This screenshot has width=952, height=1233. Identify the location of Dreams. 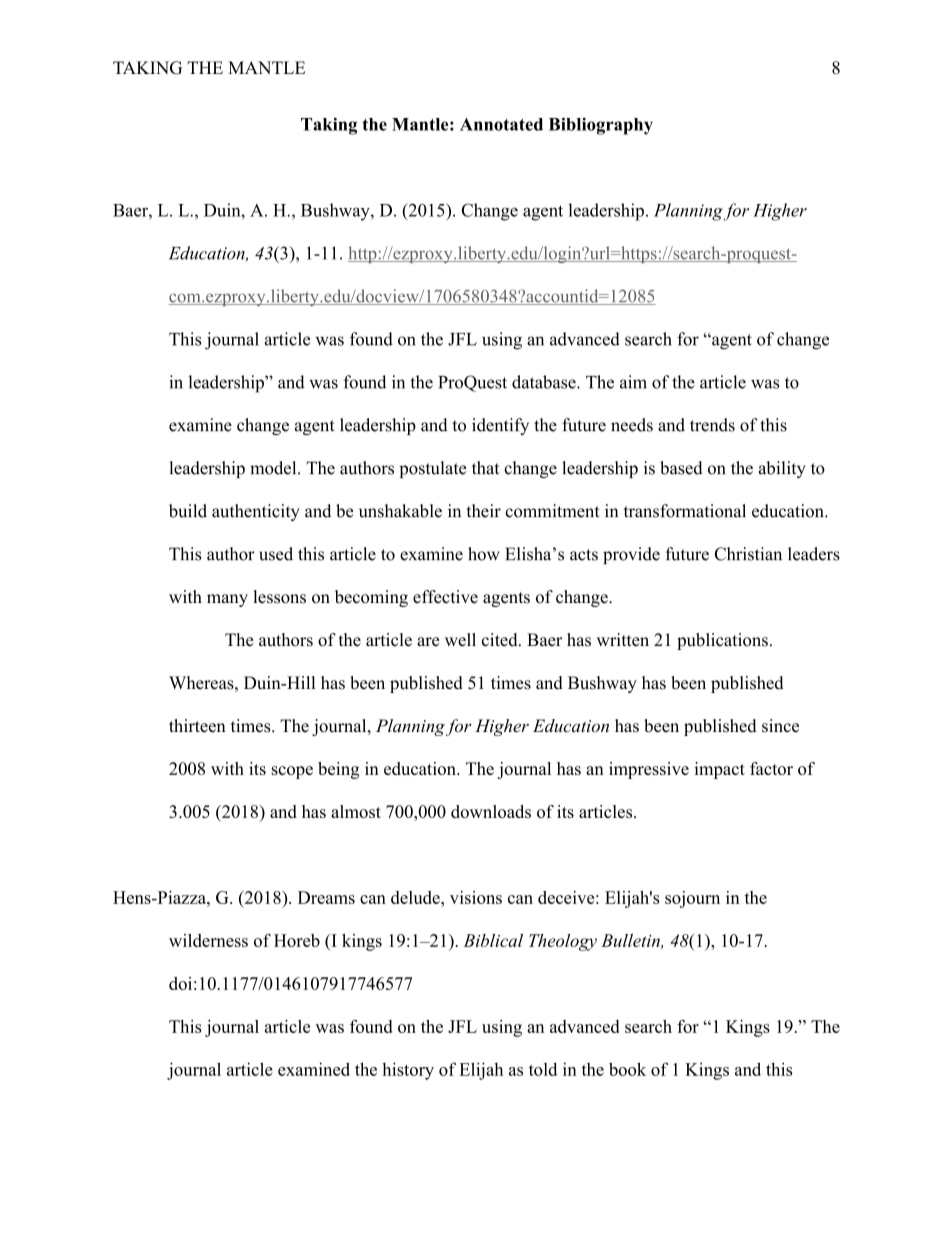
(326, 897).
